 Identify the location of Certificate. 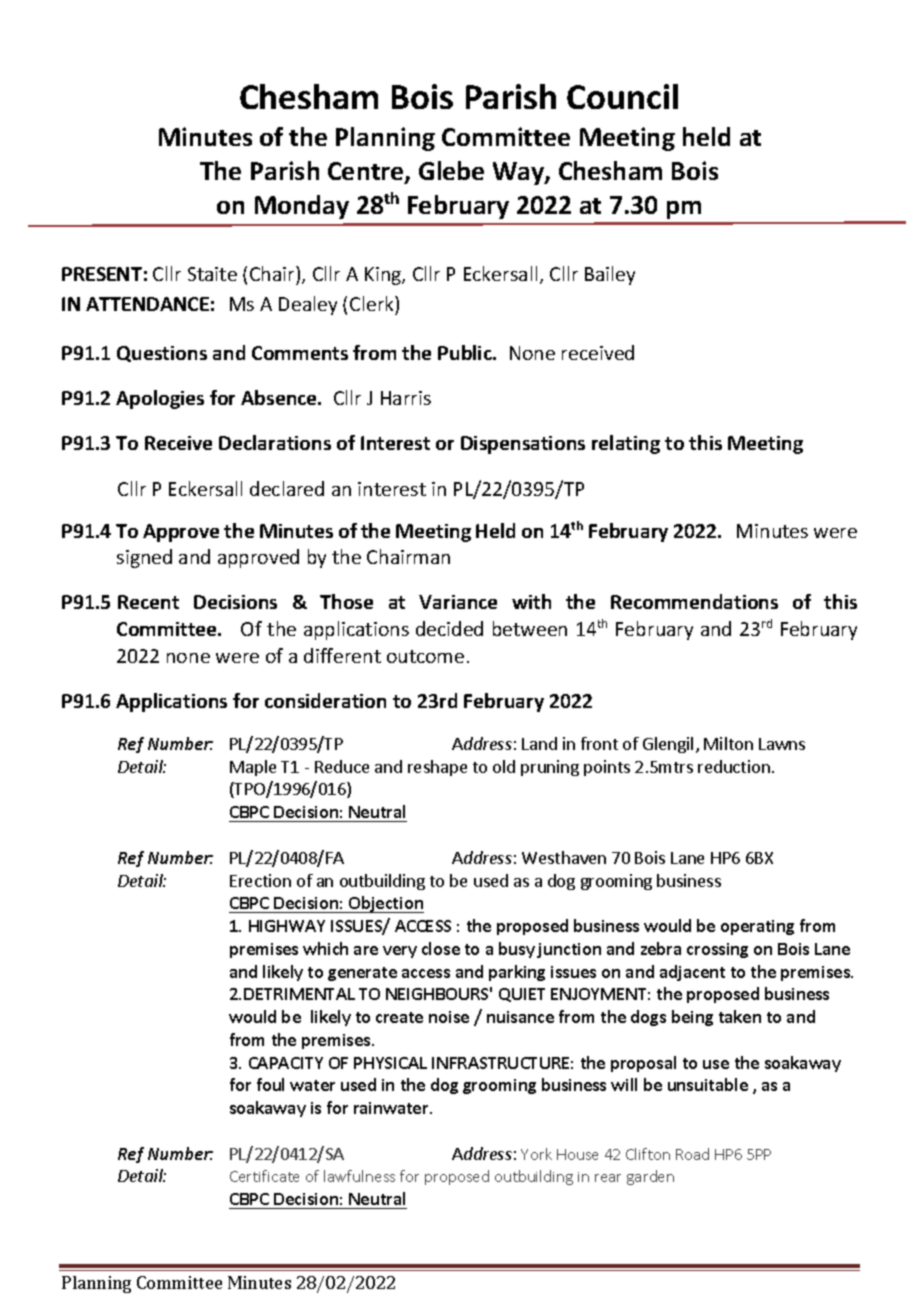
(264, 1176).
